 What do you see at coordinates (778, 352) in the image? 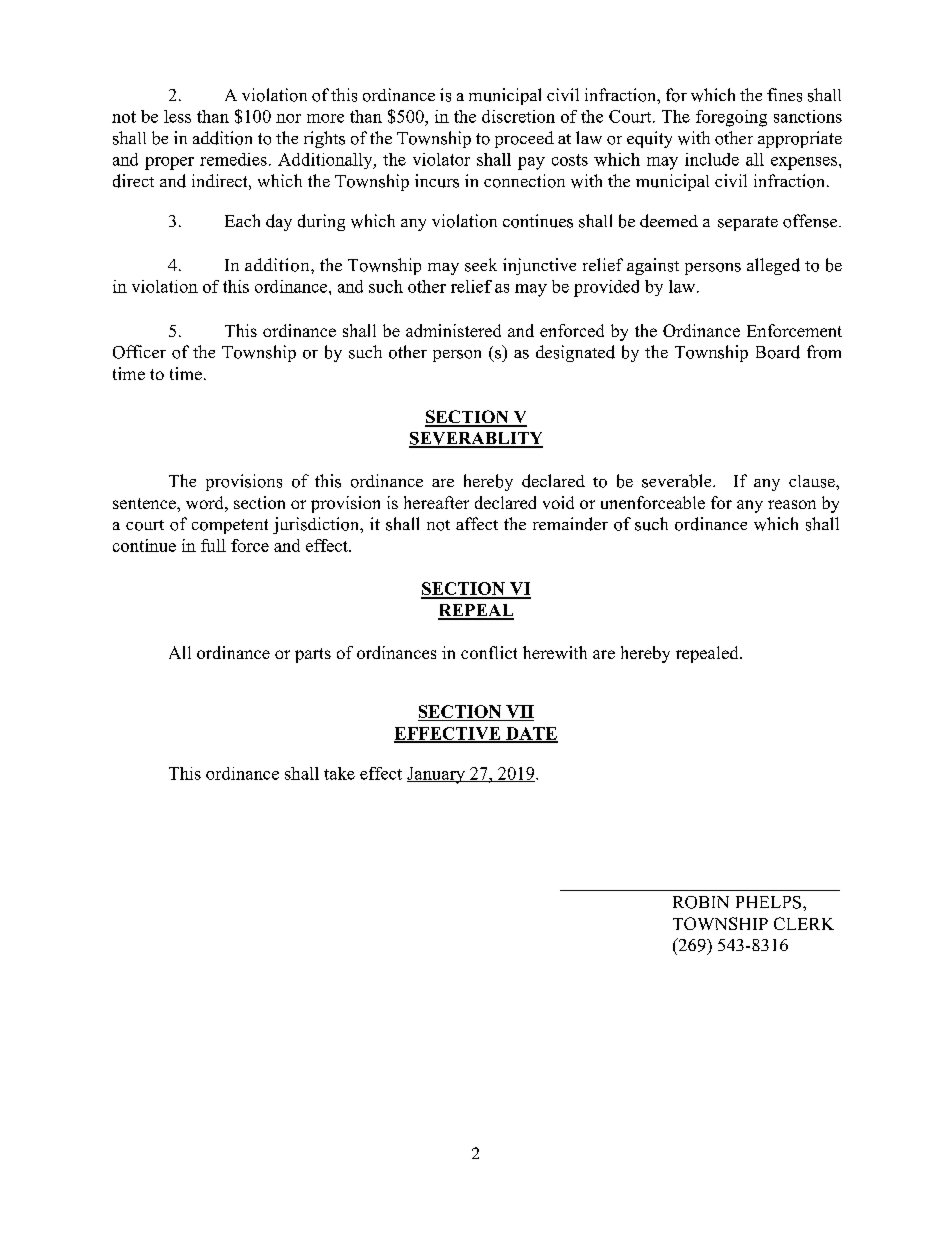
I see `Board` at bounding box center [778, 352].
